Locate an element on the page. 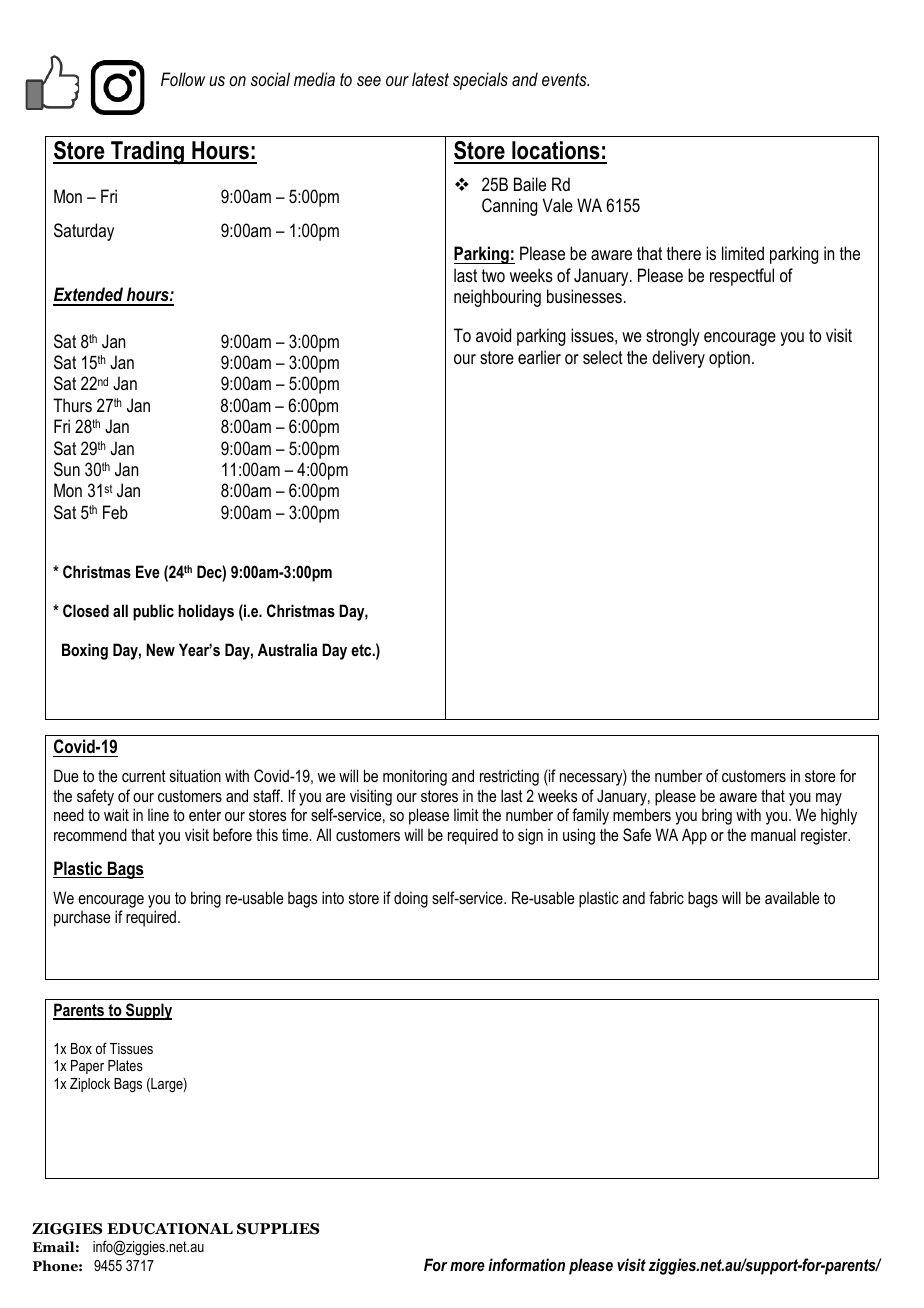 The width and height of the page is (924, 1308). EDUCATIONAL is located at coordinates (170, 1229).
